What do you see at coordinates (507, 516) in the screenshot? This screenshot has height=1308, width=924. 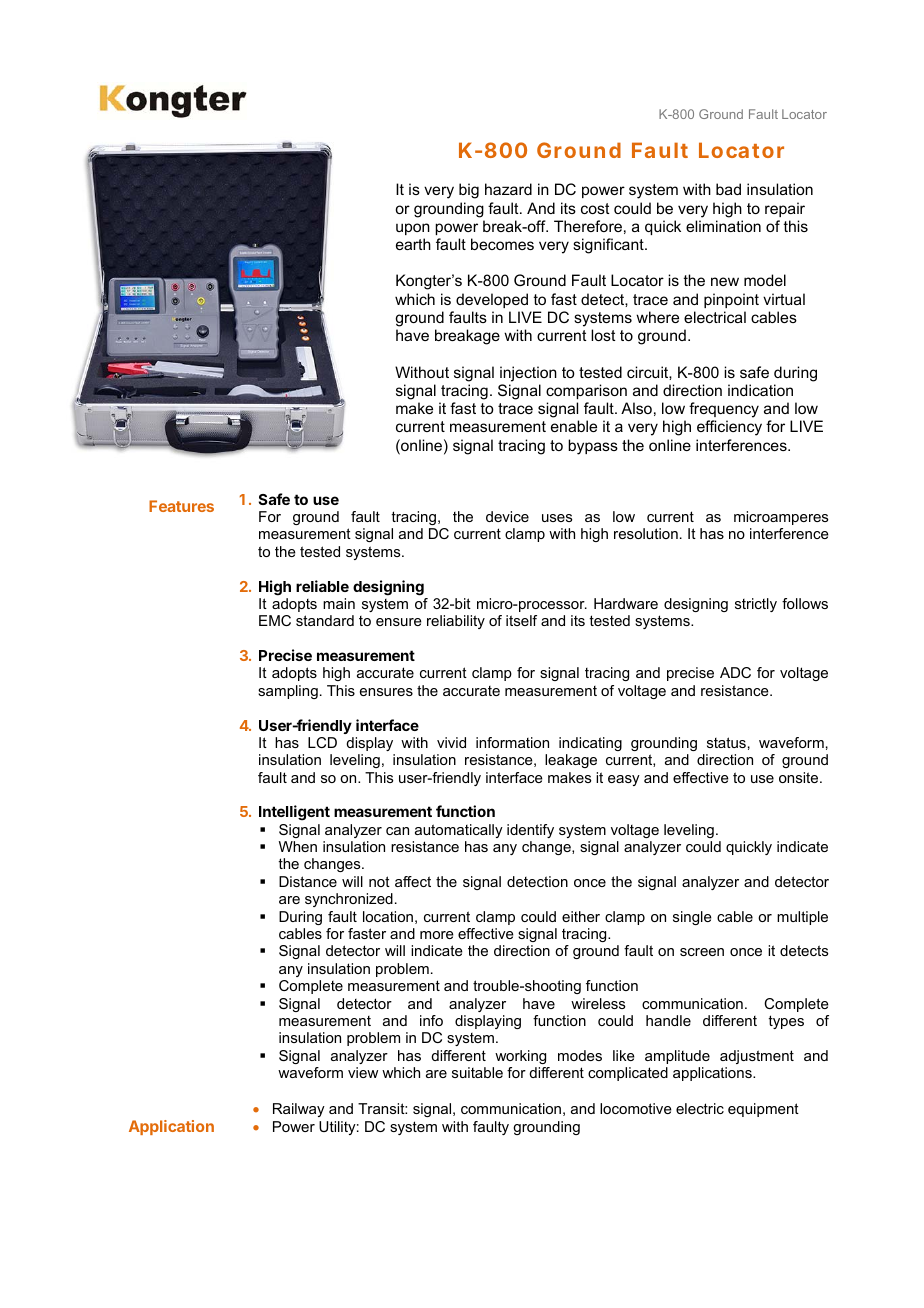 I see `device` at bounding box center [507, 516].
